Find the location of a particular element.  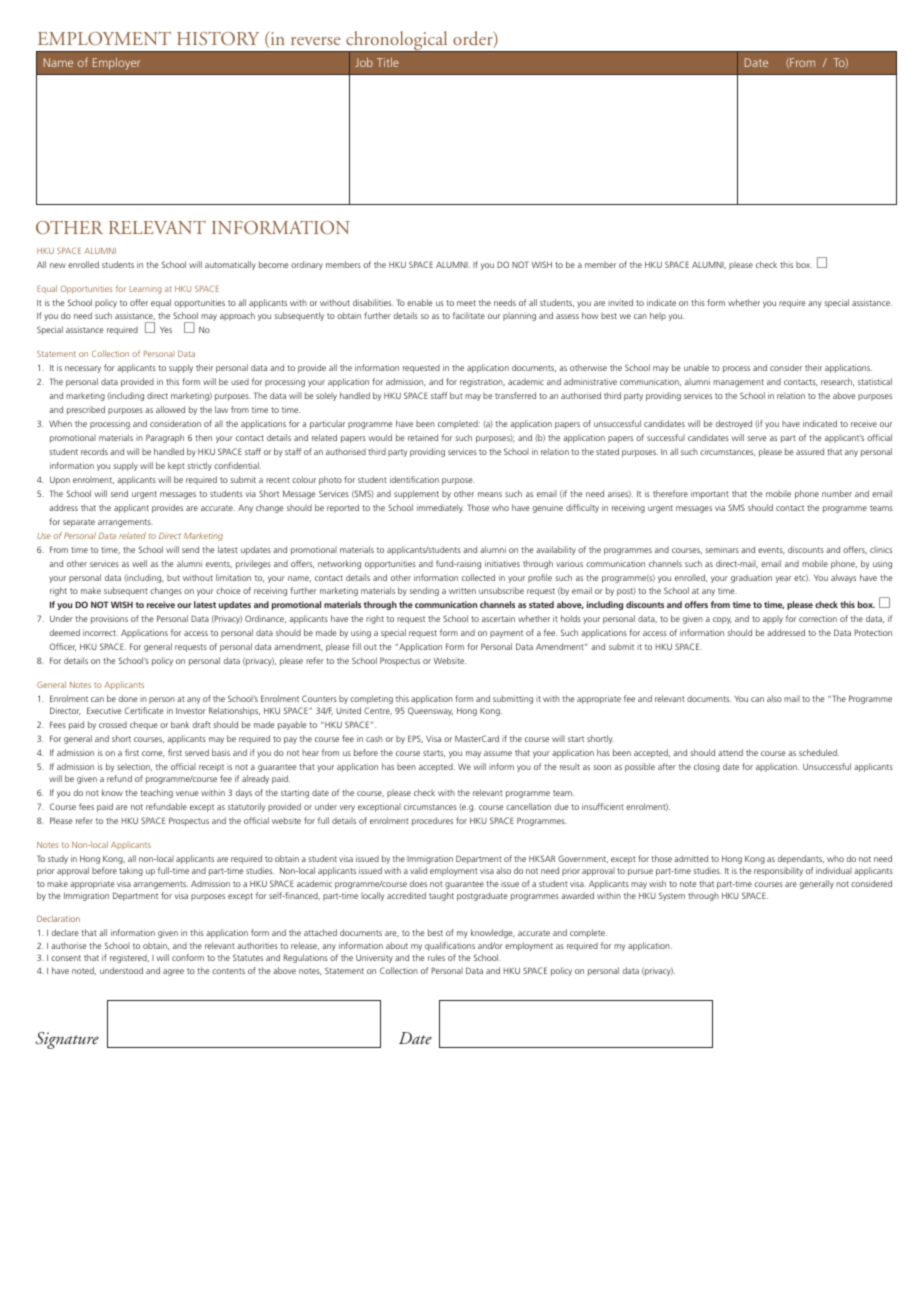

Title is located at coordinates (388, 62).
